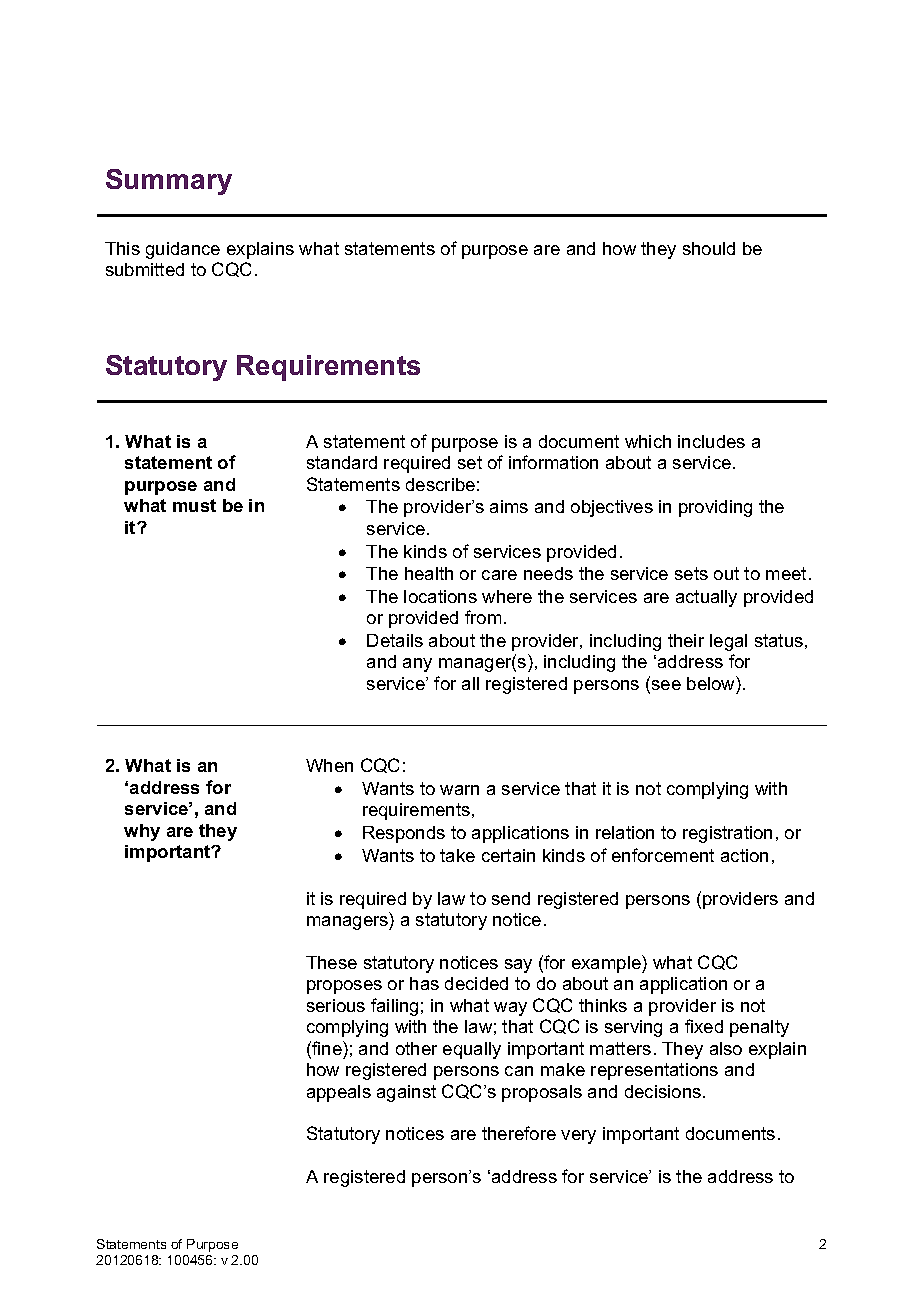 The width and height of the screenshot is (924, 1308). What do you see at coordinates (142, 832) in the screenshot?
I see `why` at bounding box center [142, 832].
